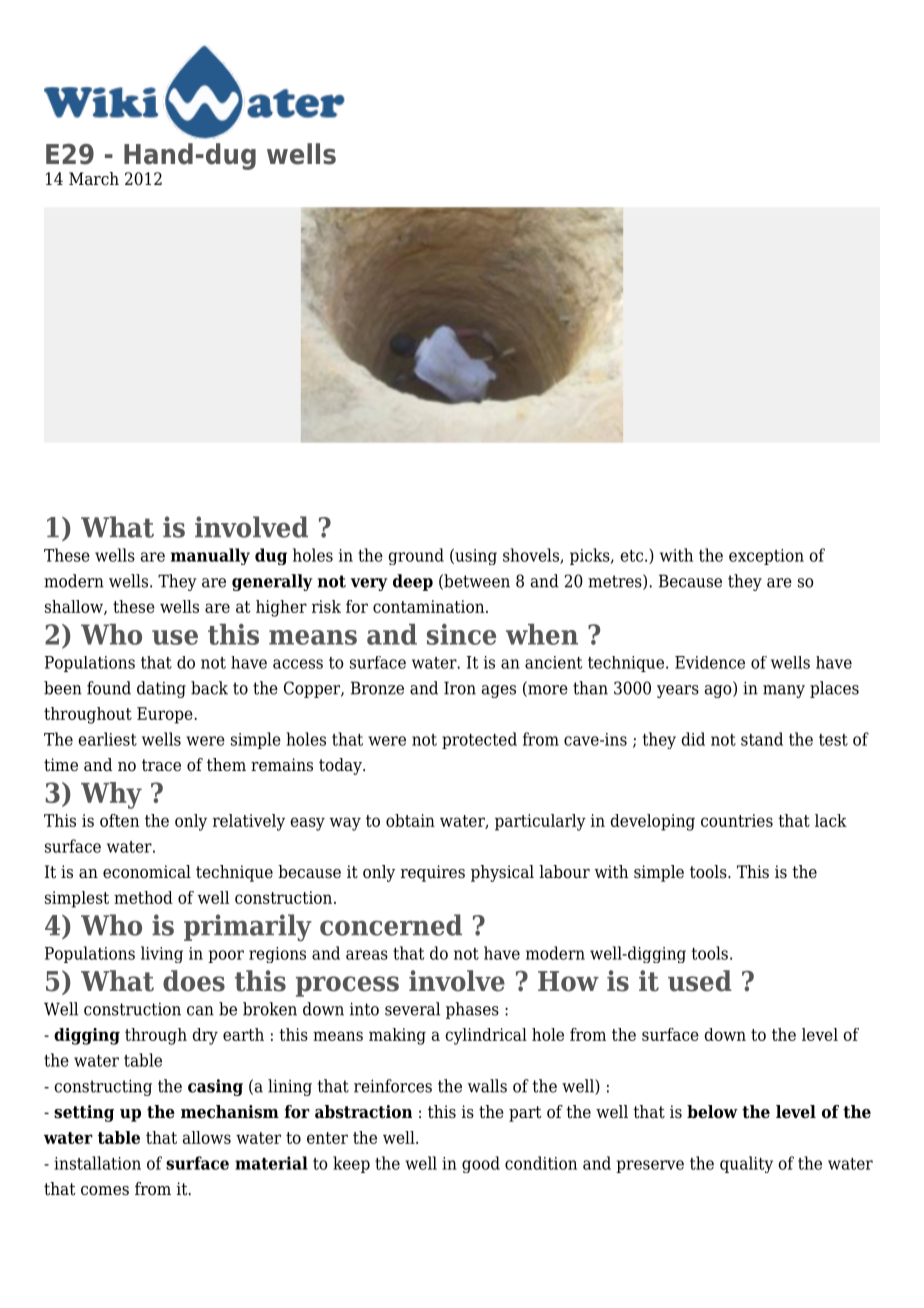 The image size is (924, 1308). What do you see at coordinates (475, 556) in the screenshot?
I see `using` at bounding box center [475, 556].
